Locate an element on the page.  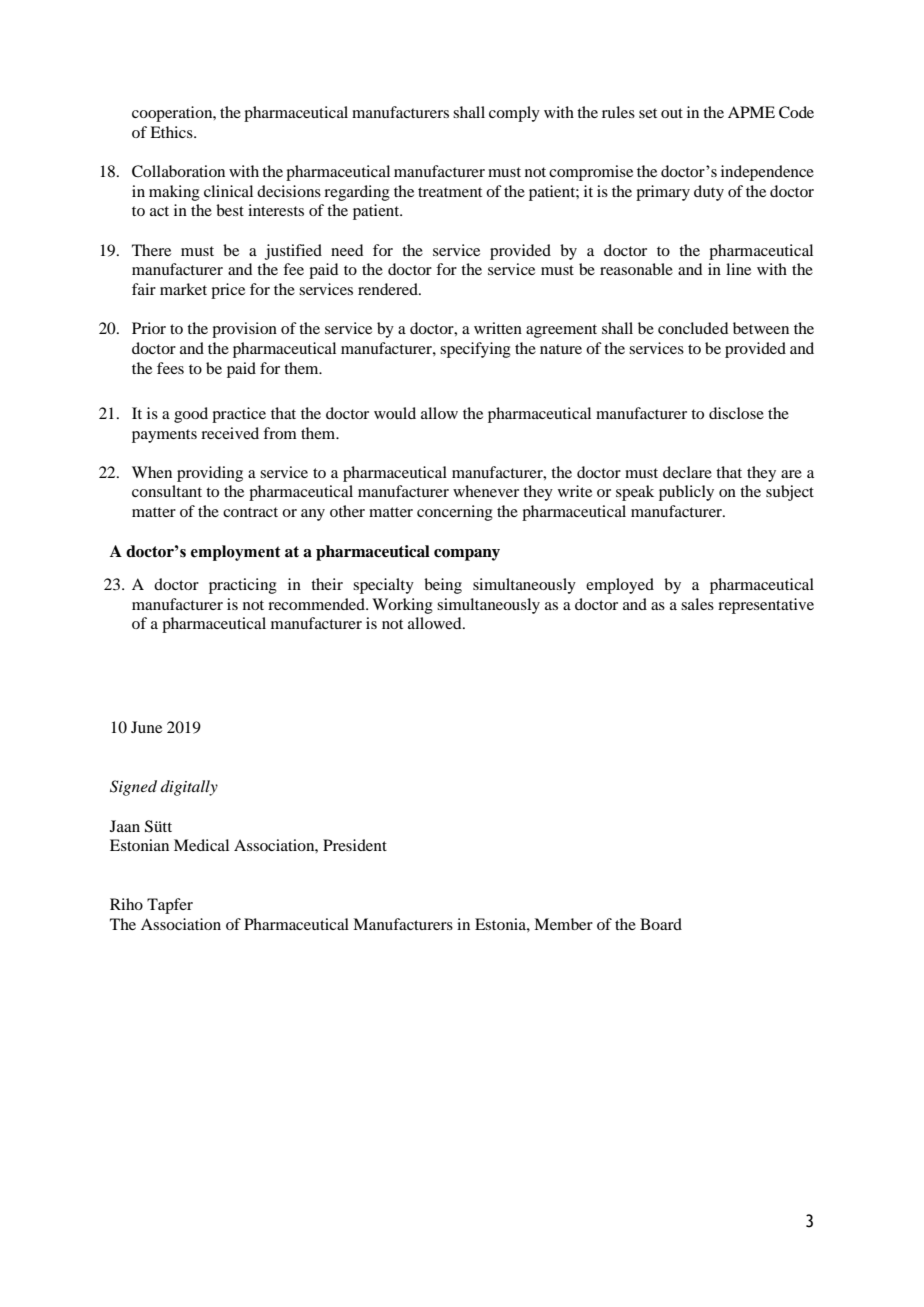
sales is located at coordinates (697, 604).
